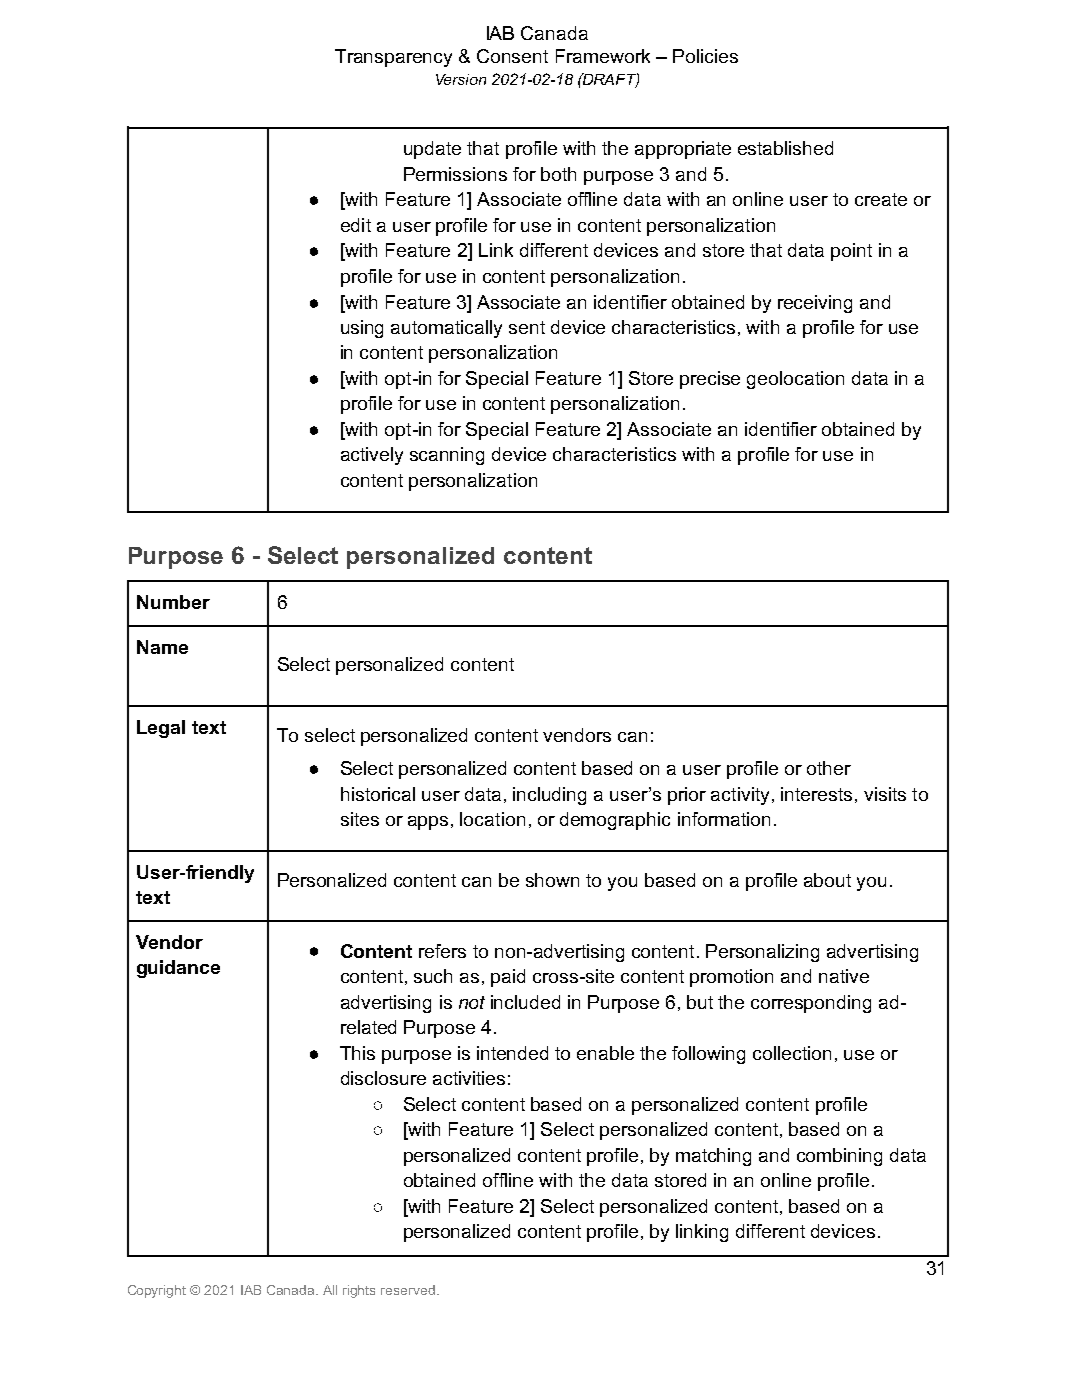 The height and width of the image is (1389, 1073). I want to click on other, so click(829, 768).
